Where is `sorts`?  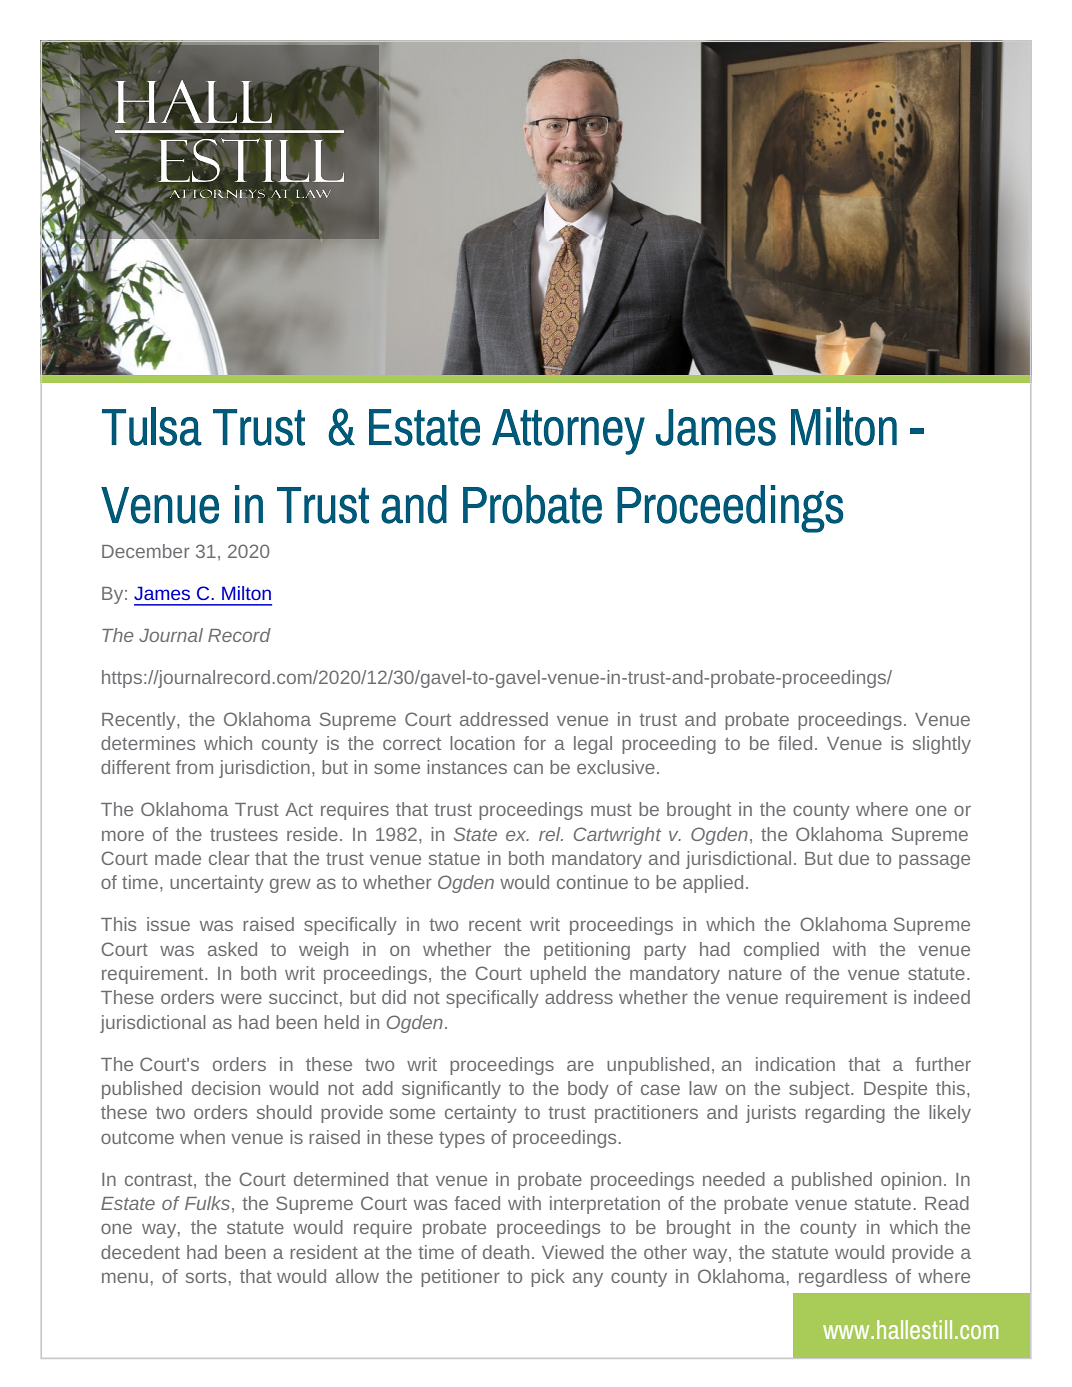
sorts is located at coordinates (206, 1276).
